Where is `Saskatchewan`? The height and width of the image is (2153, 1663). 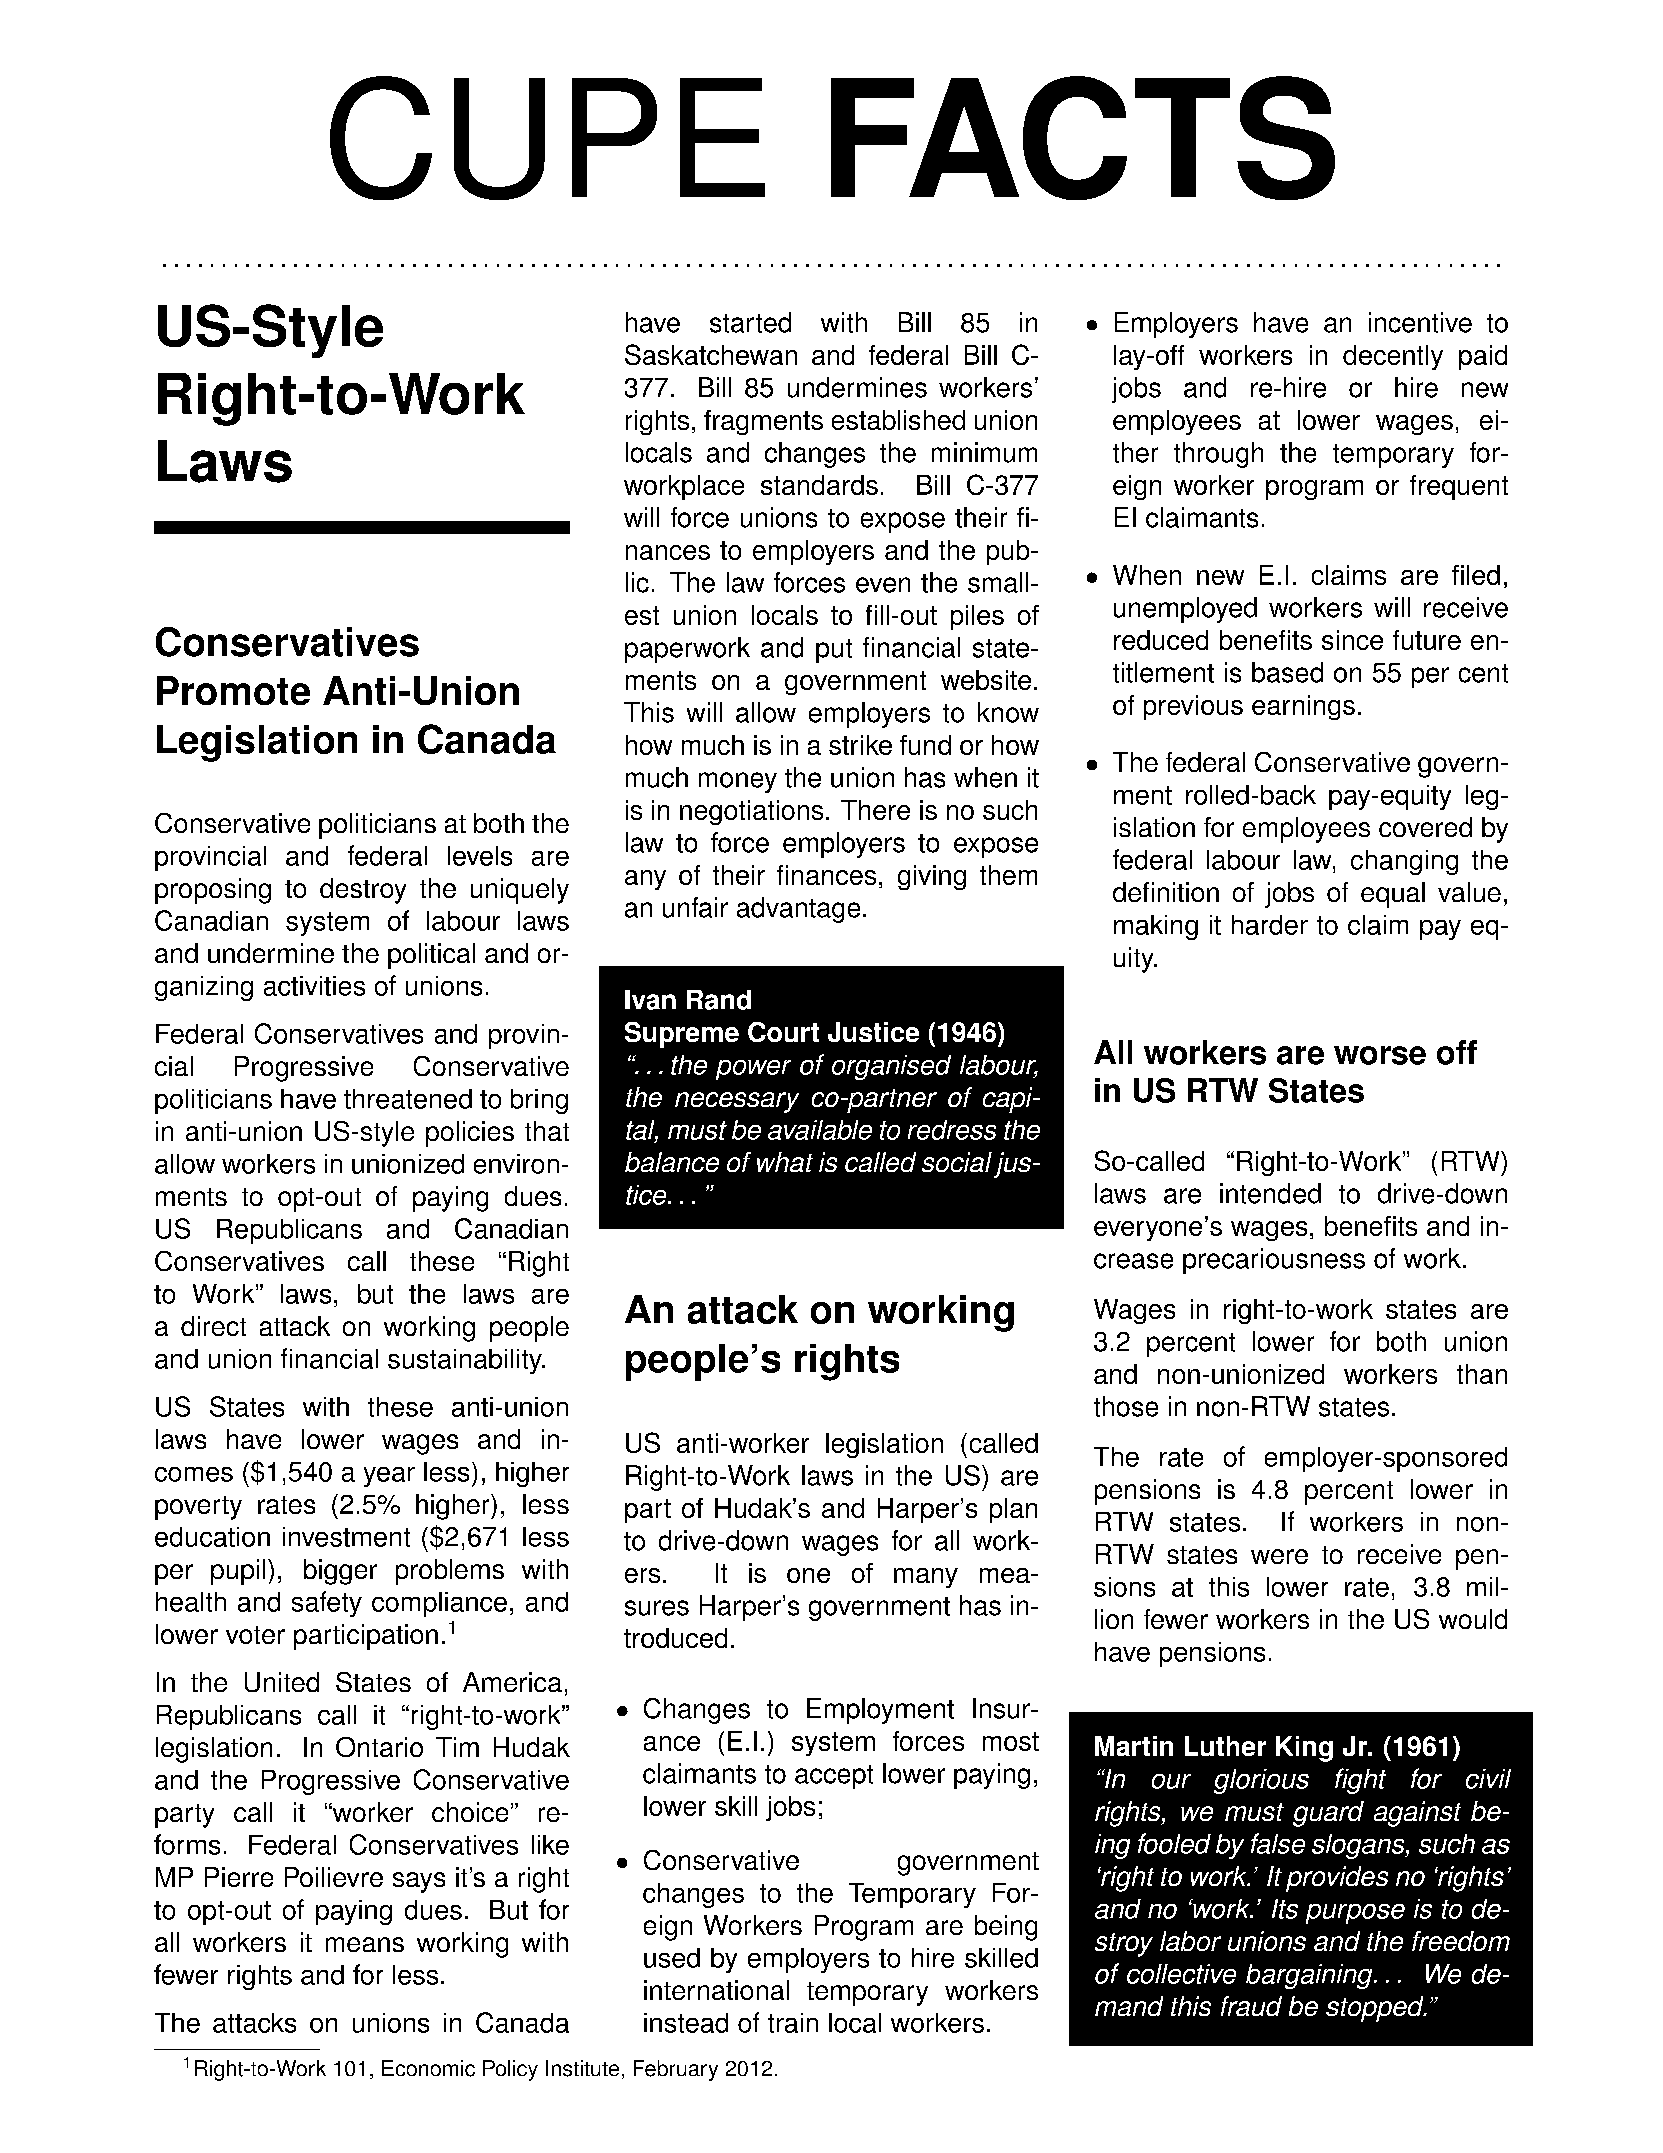
Saskatchewan is located at coordinates (711, 354).
